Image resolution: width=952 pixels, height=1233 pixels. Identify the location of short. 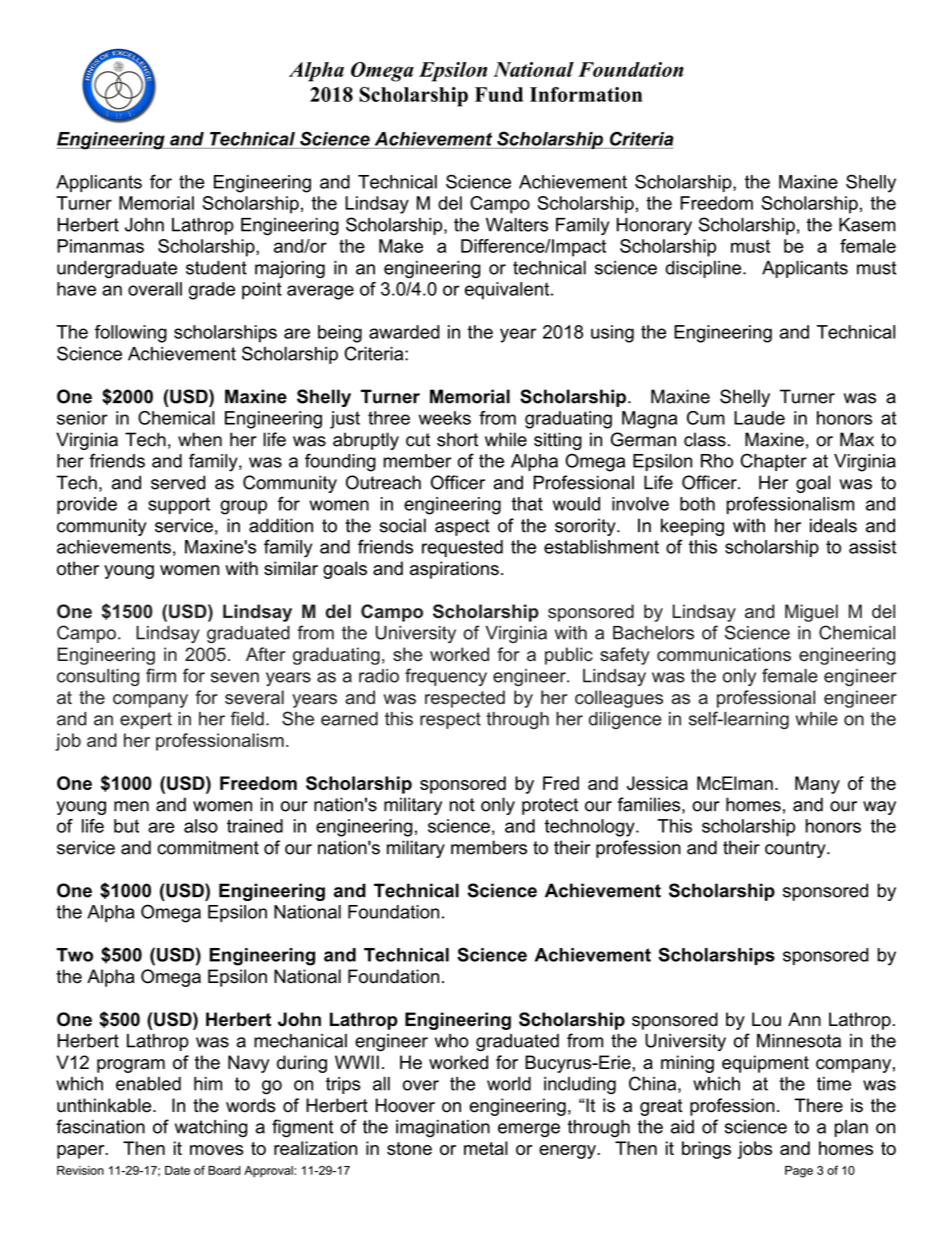
(457, 439).
